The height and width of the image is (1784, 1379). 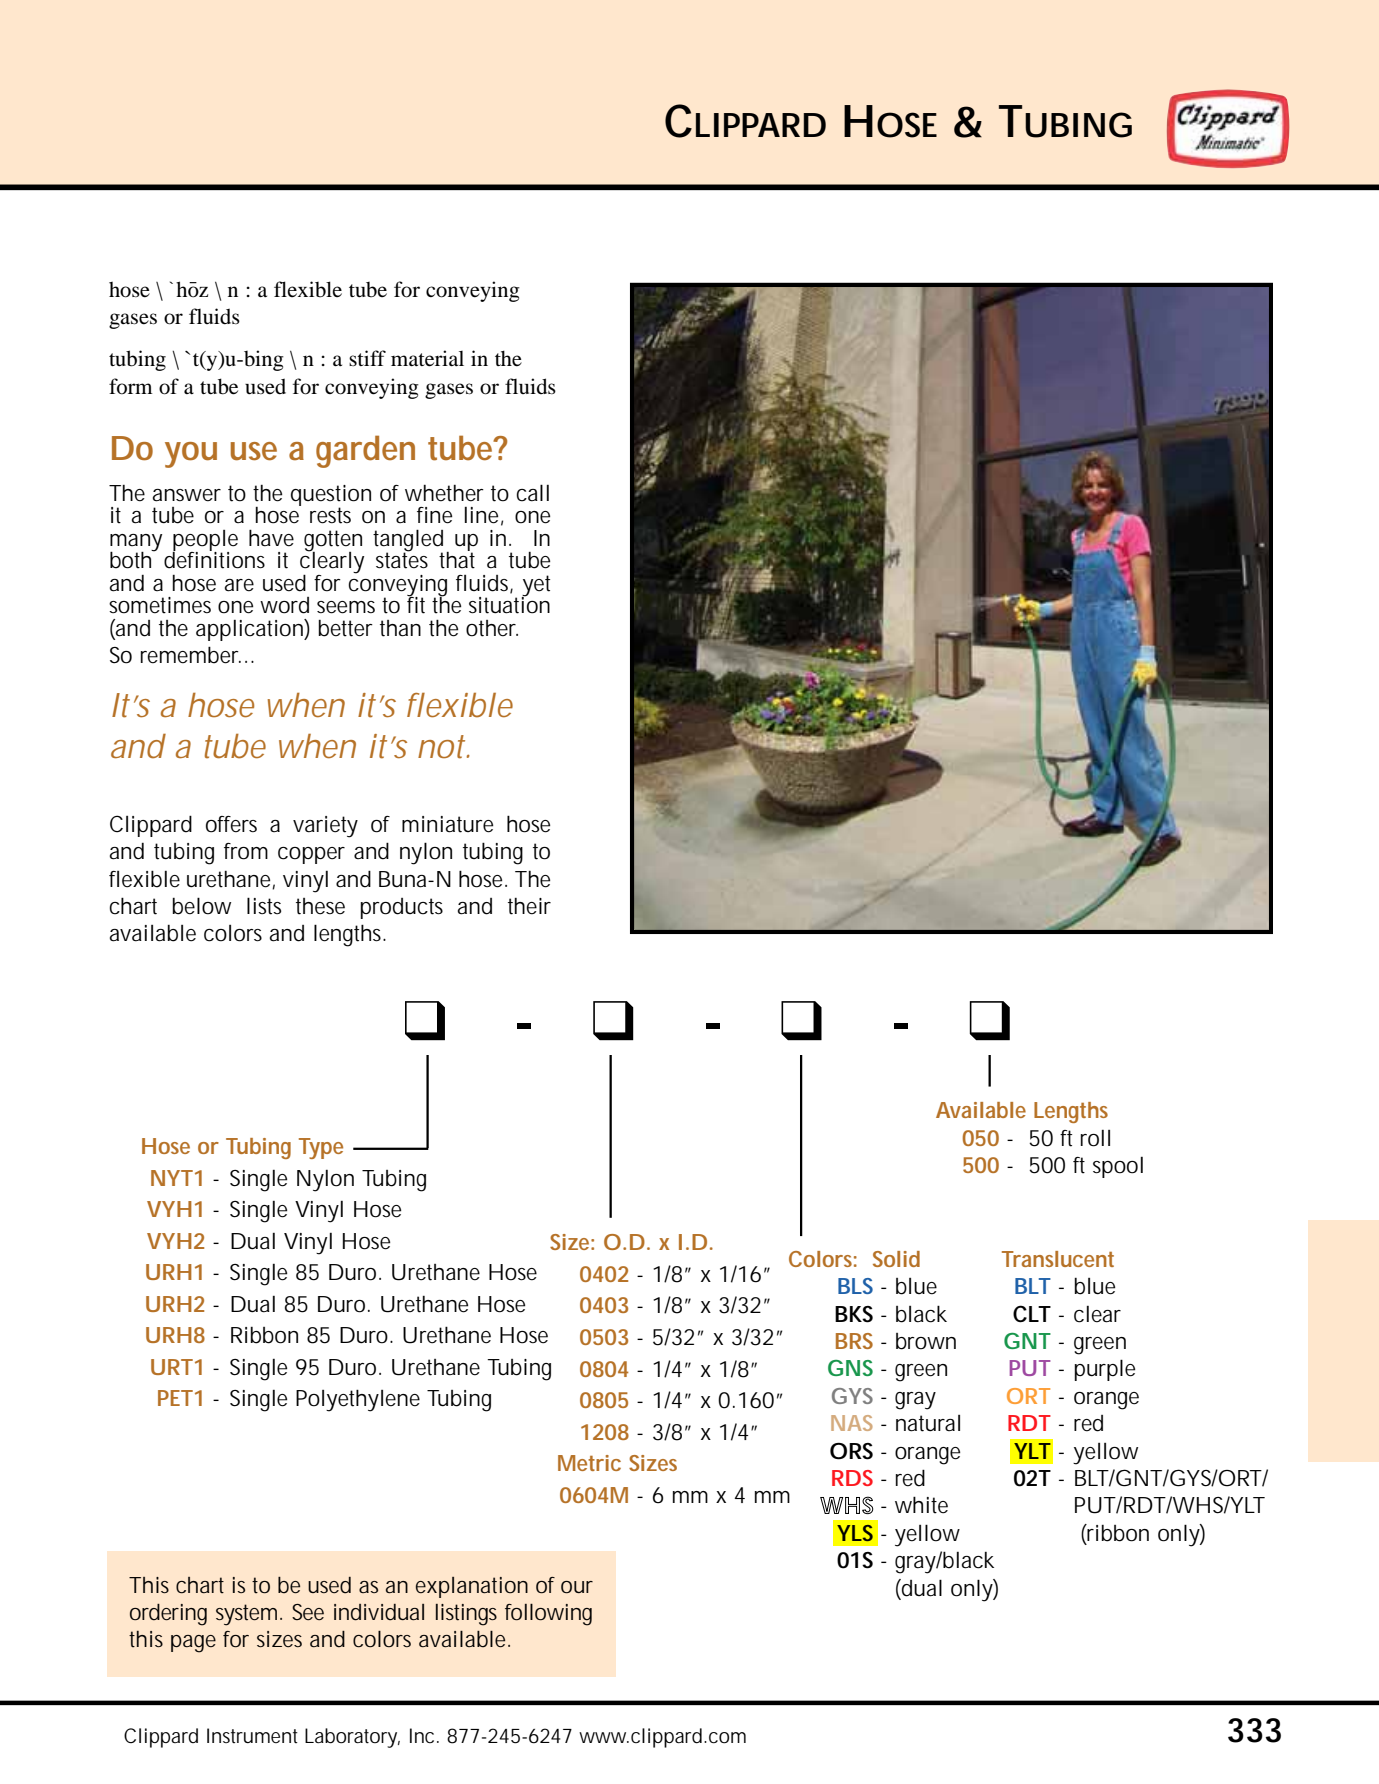 I want to click on Translucent, so click(x=1058, y=1259).
